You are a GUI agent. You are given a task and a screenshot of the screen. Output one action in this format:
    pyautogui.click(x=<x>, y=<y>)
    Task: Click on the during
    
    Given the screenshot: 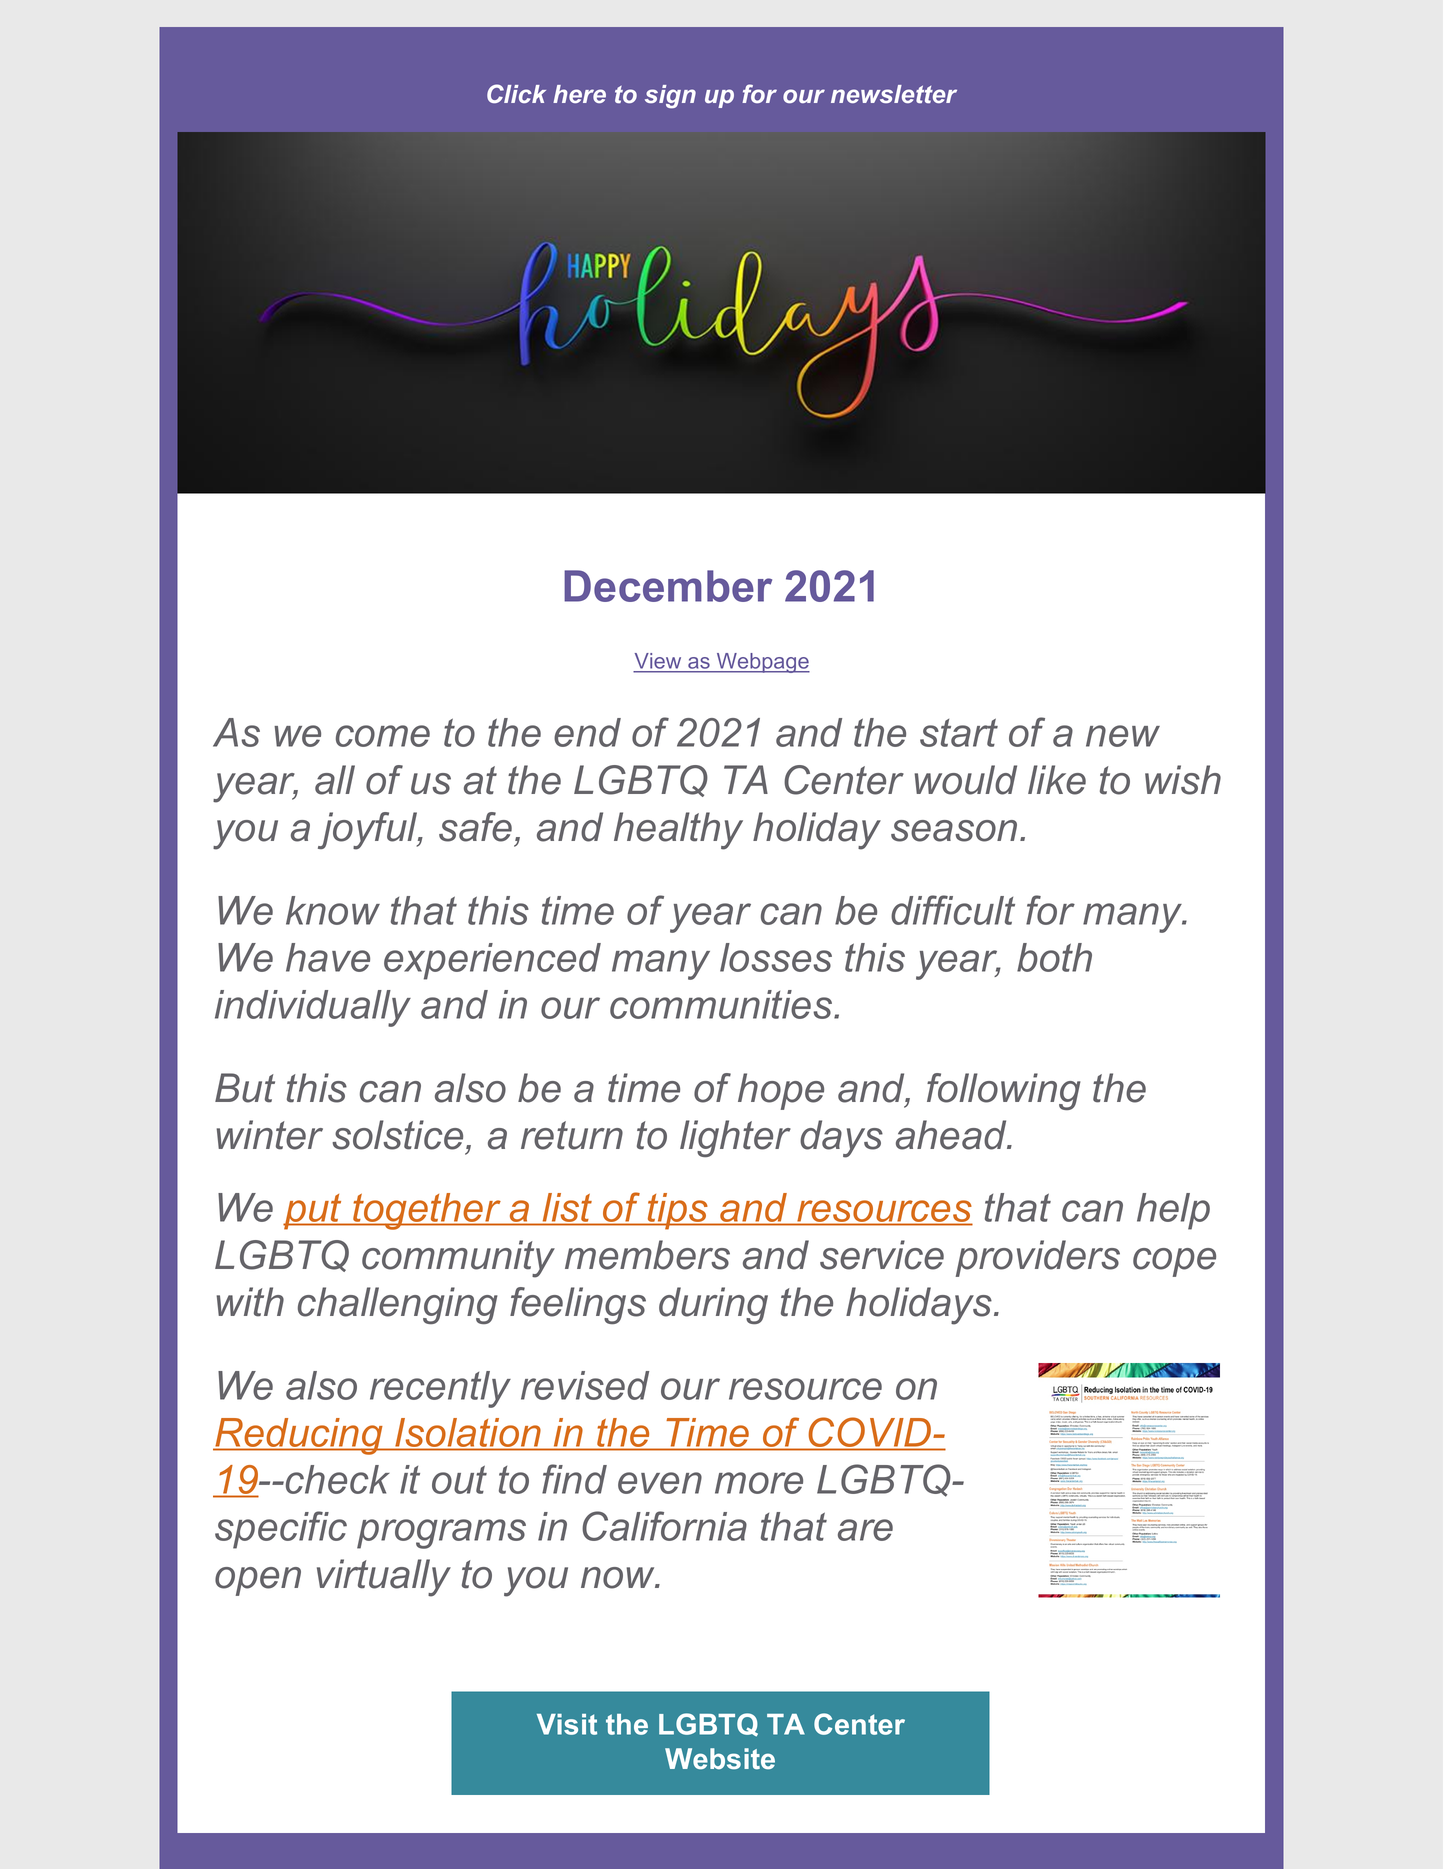 What is the action you would take?
    pyautogui.click(x=713, y=1305)
